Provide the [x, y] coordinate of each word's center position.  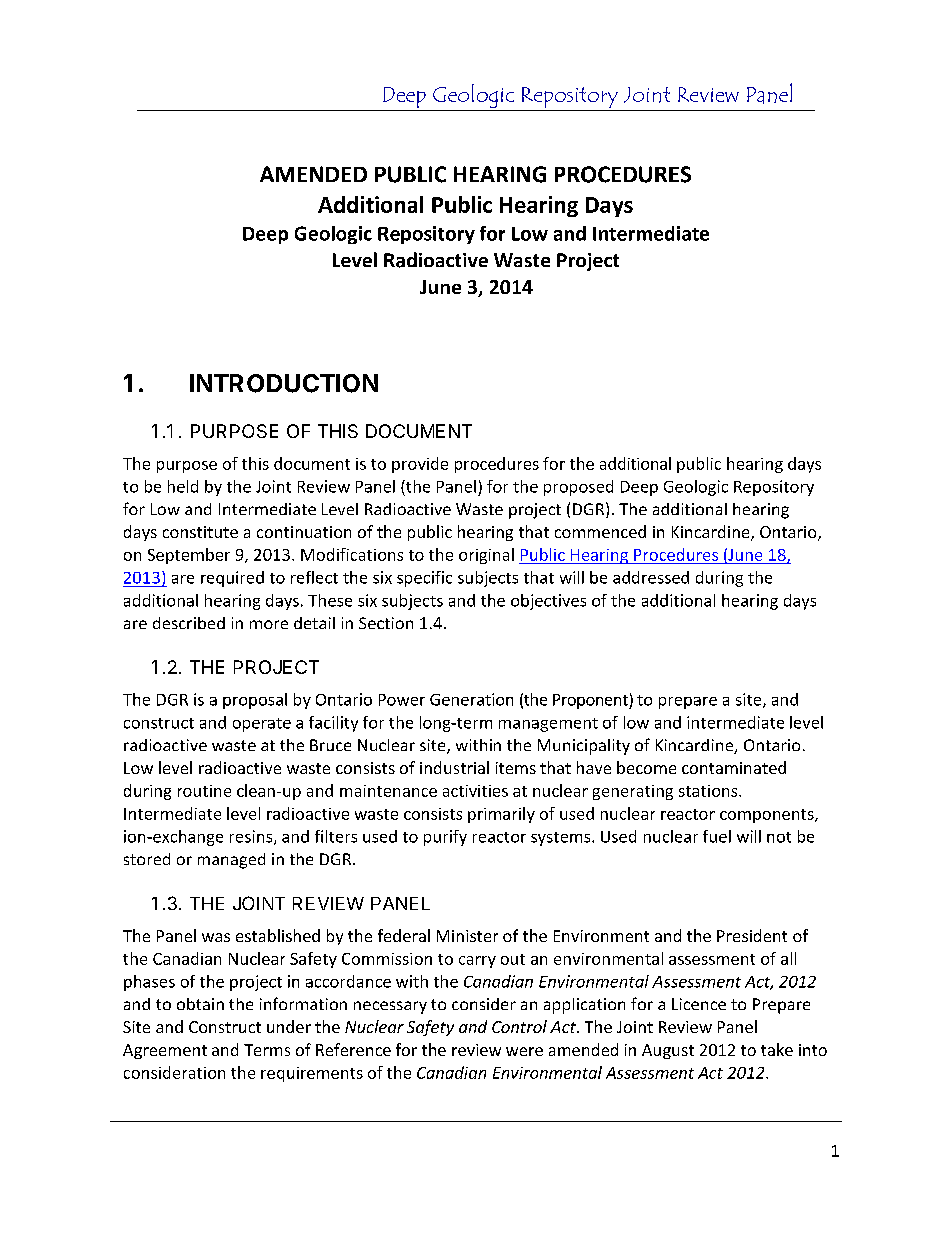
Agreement [165, 1051]
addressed [651, 577]
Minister [467, 936]
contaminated [734, 767]
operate [262, 725]
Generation [471, 699]
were [524, 1051]
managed [231, 861]
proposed [578, 488]
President [752, 935]
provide [420, 465]
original [486, 556]
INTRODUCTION [284, 383]
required [232, 579]
